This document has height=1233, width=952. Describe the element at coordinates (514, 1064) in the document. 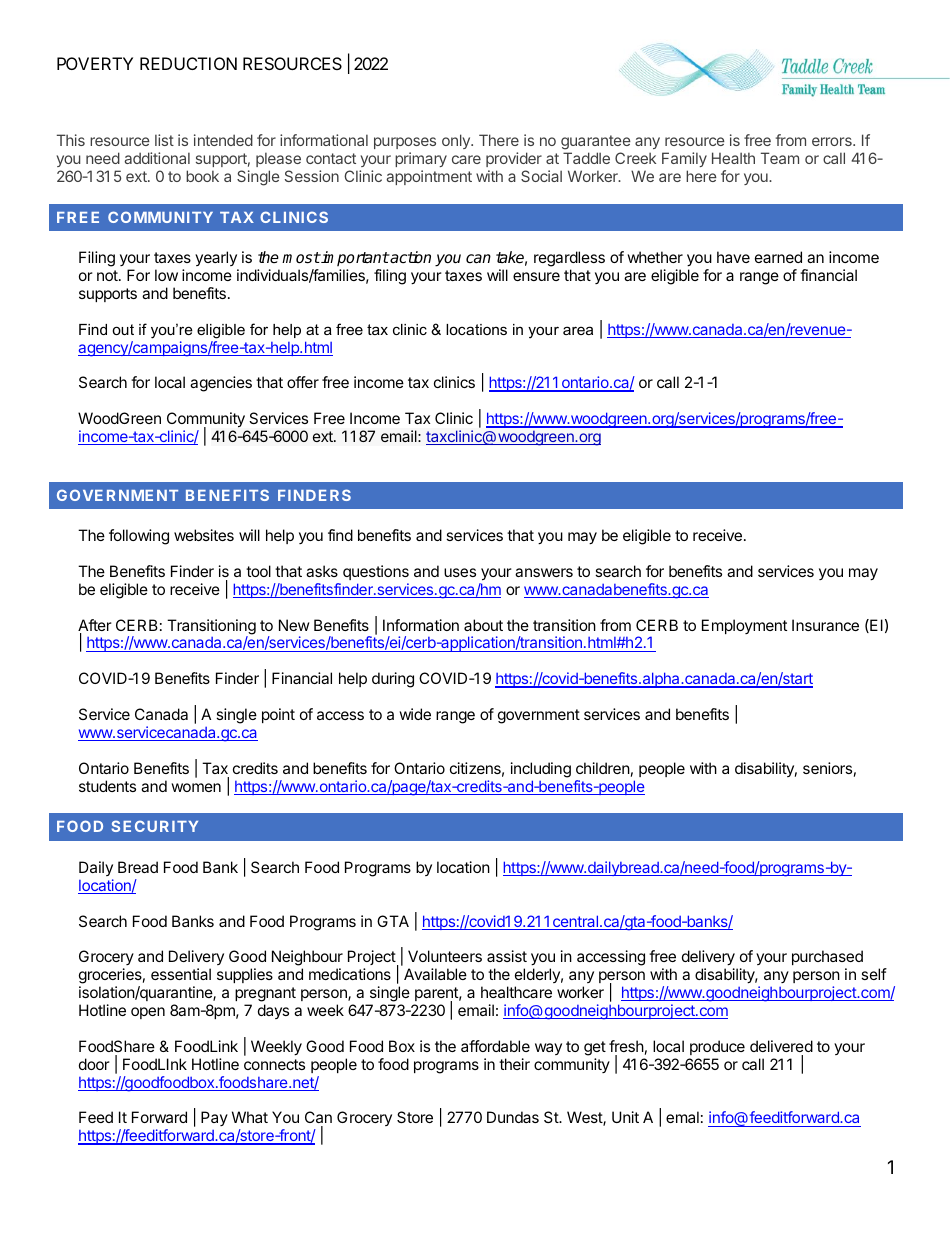

I see `their` at that location.
